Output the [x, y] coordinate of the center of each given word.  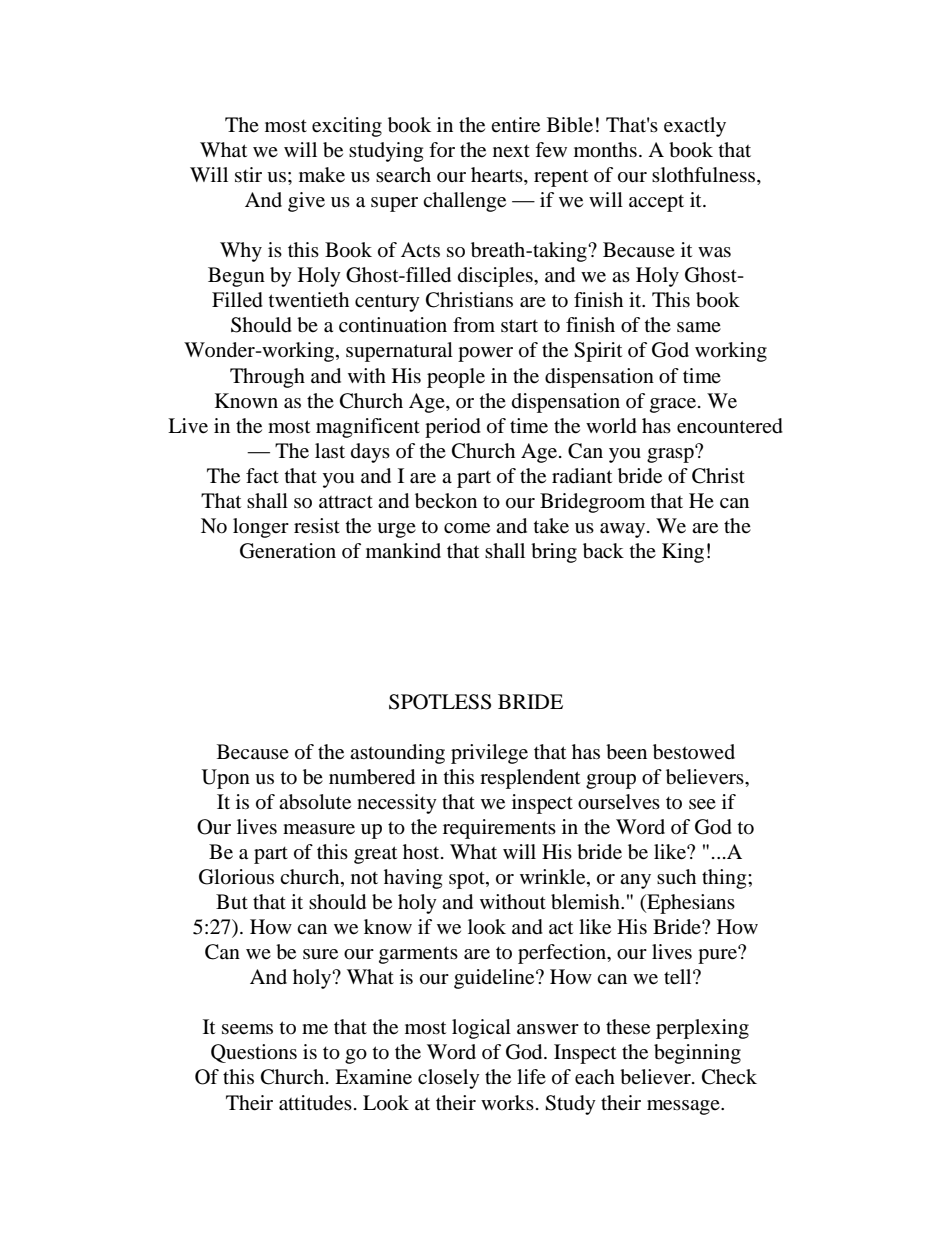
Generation [288, 551]
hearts [498, 176]
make [322, 175]
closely [449, 1079]
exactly [695, 127]
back [603, 551]
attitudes [315, 1103]
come [467, 528]
